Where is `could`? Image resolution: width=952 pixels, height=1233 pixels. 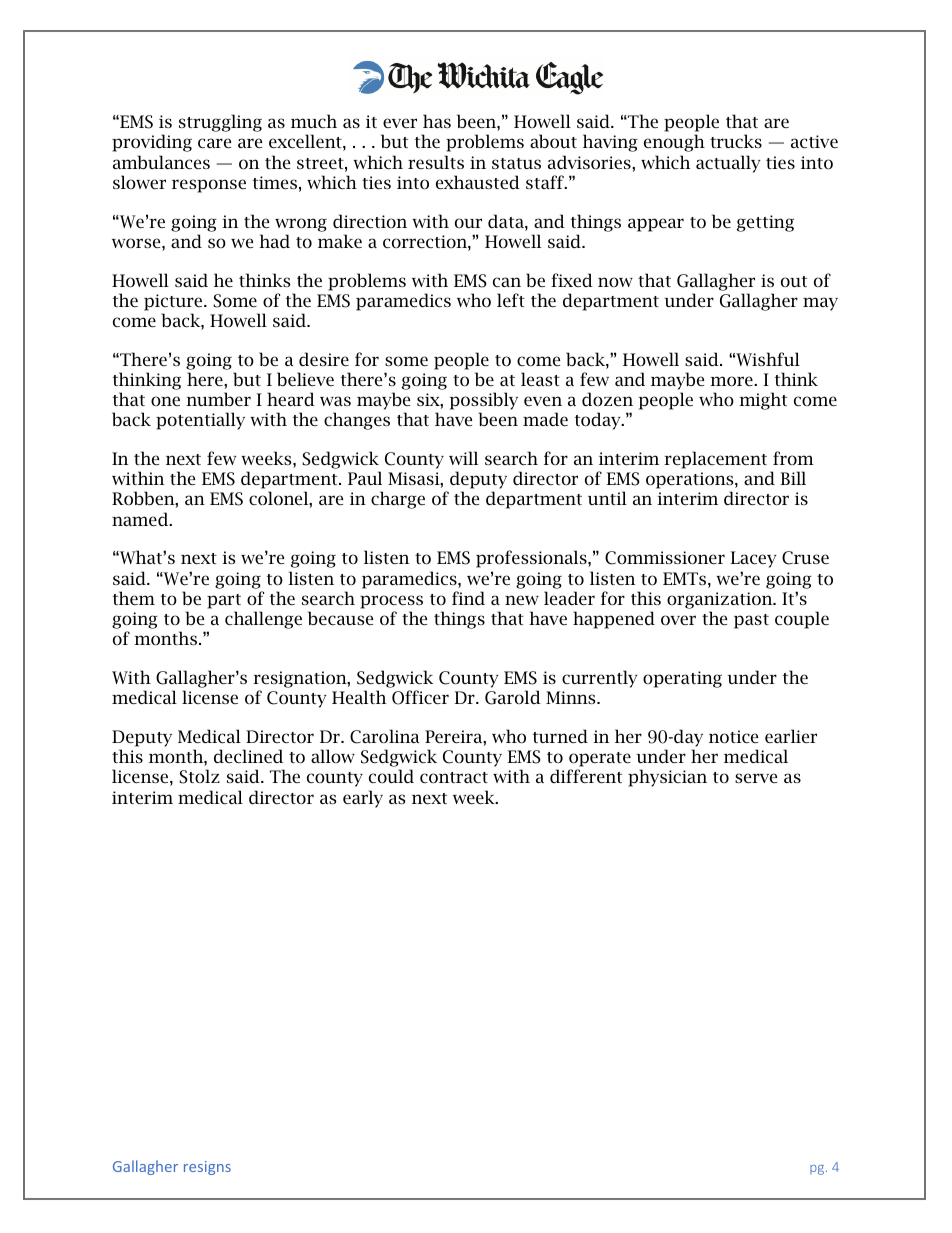
could is located at coordinates (391, 776).
